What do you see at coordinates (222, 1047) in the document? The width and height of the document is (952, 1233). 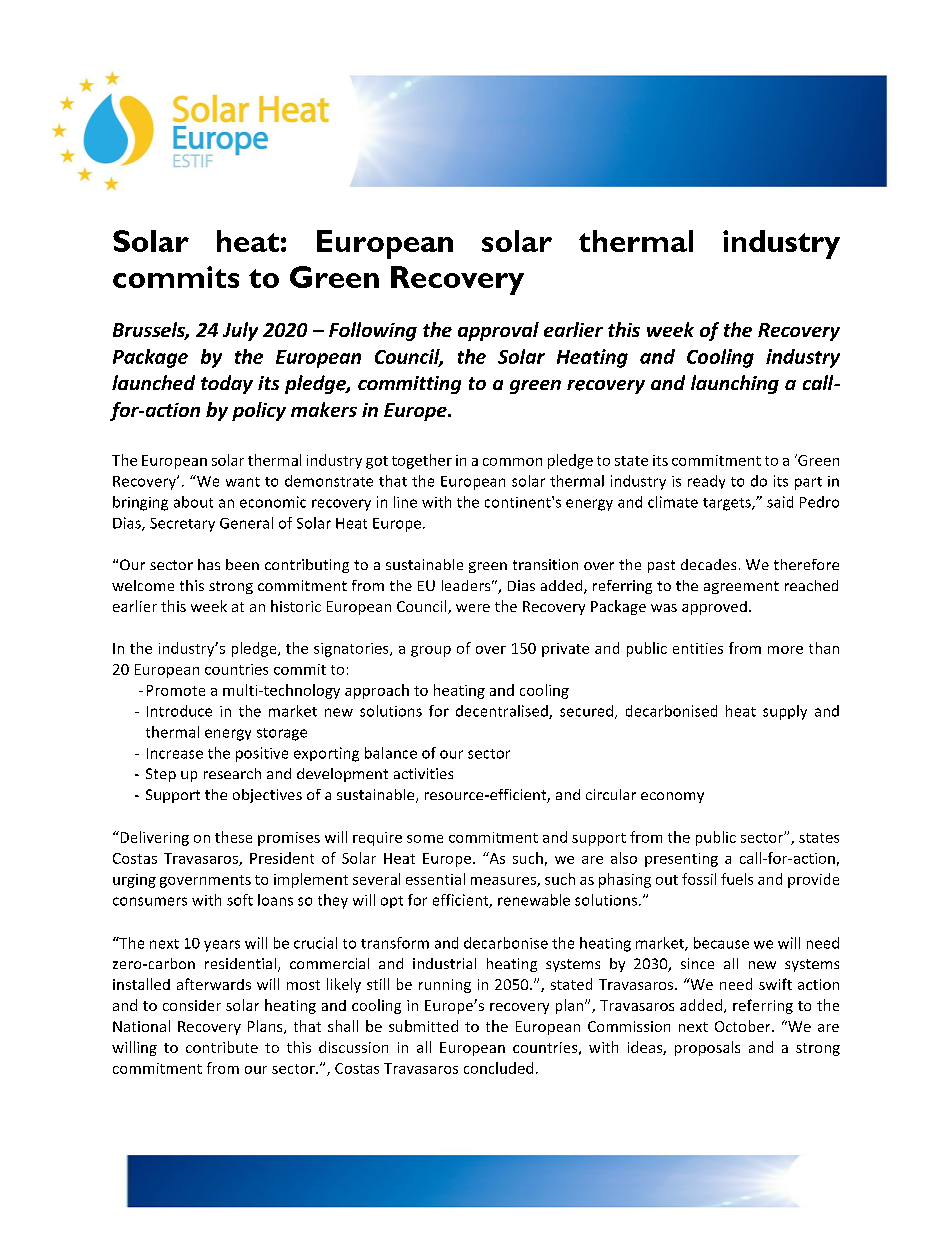 I see `contribute` at bounding box center [222, 1047].
